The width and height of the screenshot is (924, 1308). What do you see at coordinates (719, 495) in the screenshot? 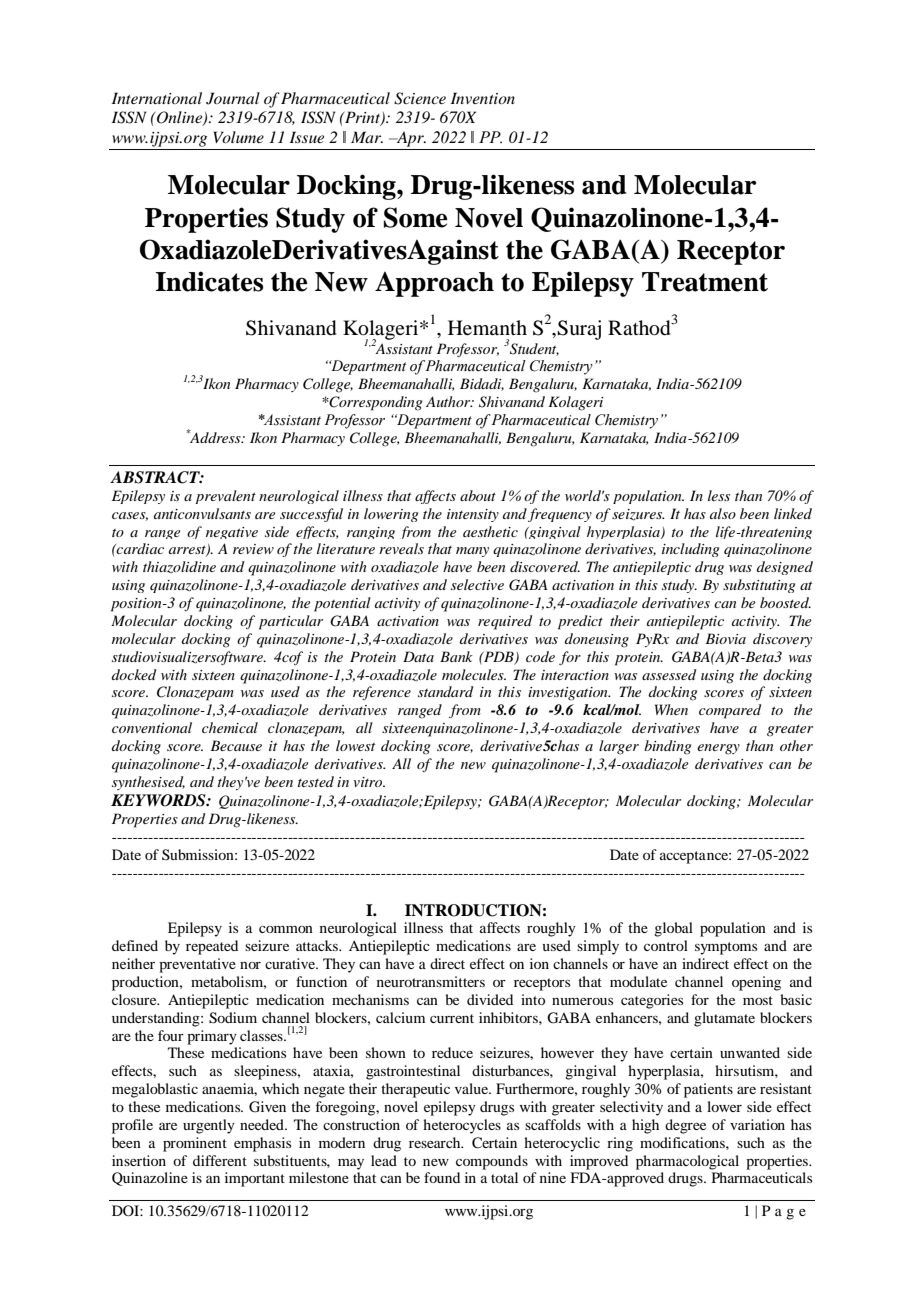
I see `less` at bounding box center [719, 495].
